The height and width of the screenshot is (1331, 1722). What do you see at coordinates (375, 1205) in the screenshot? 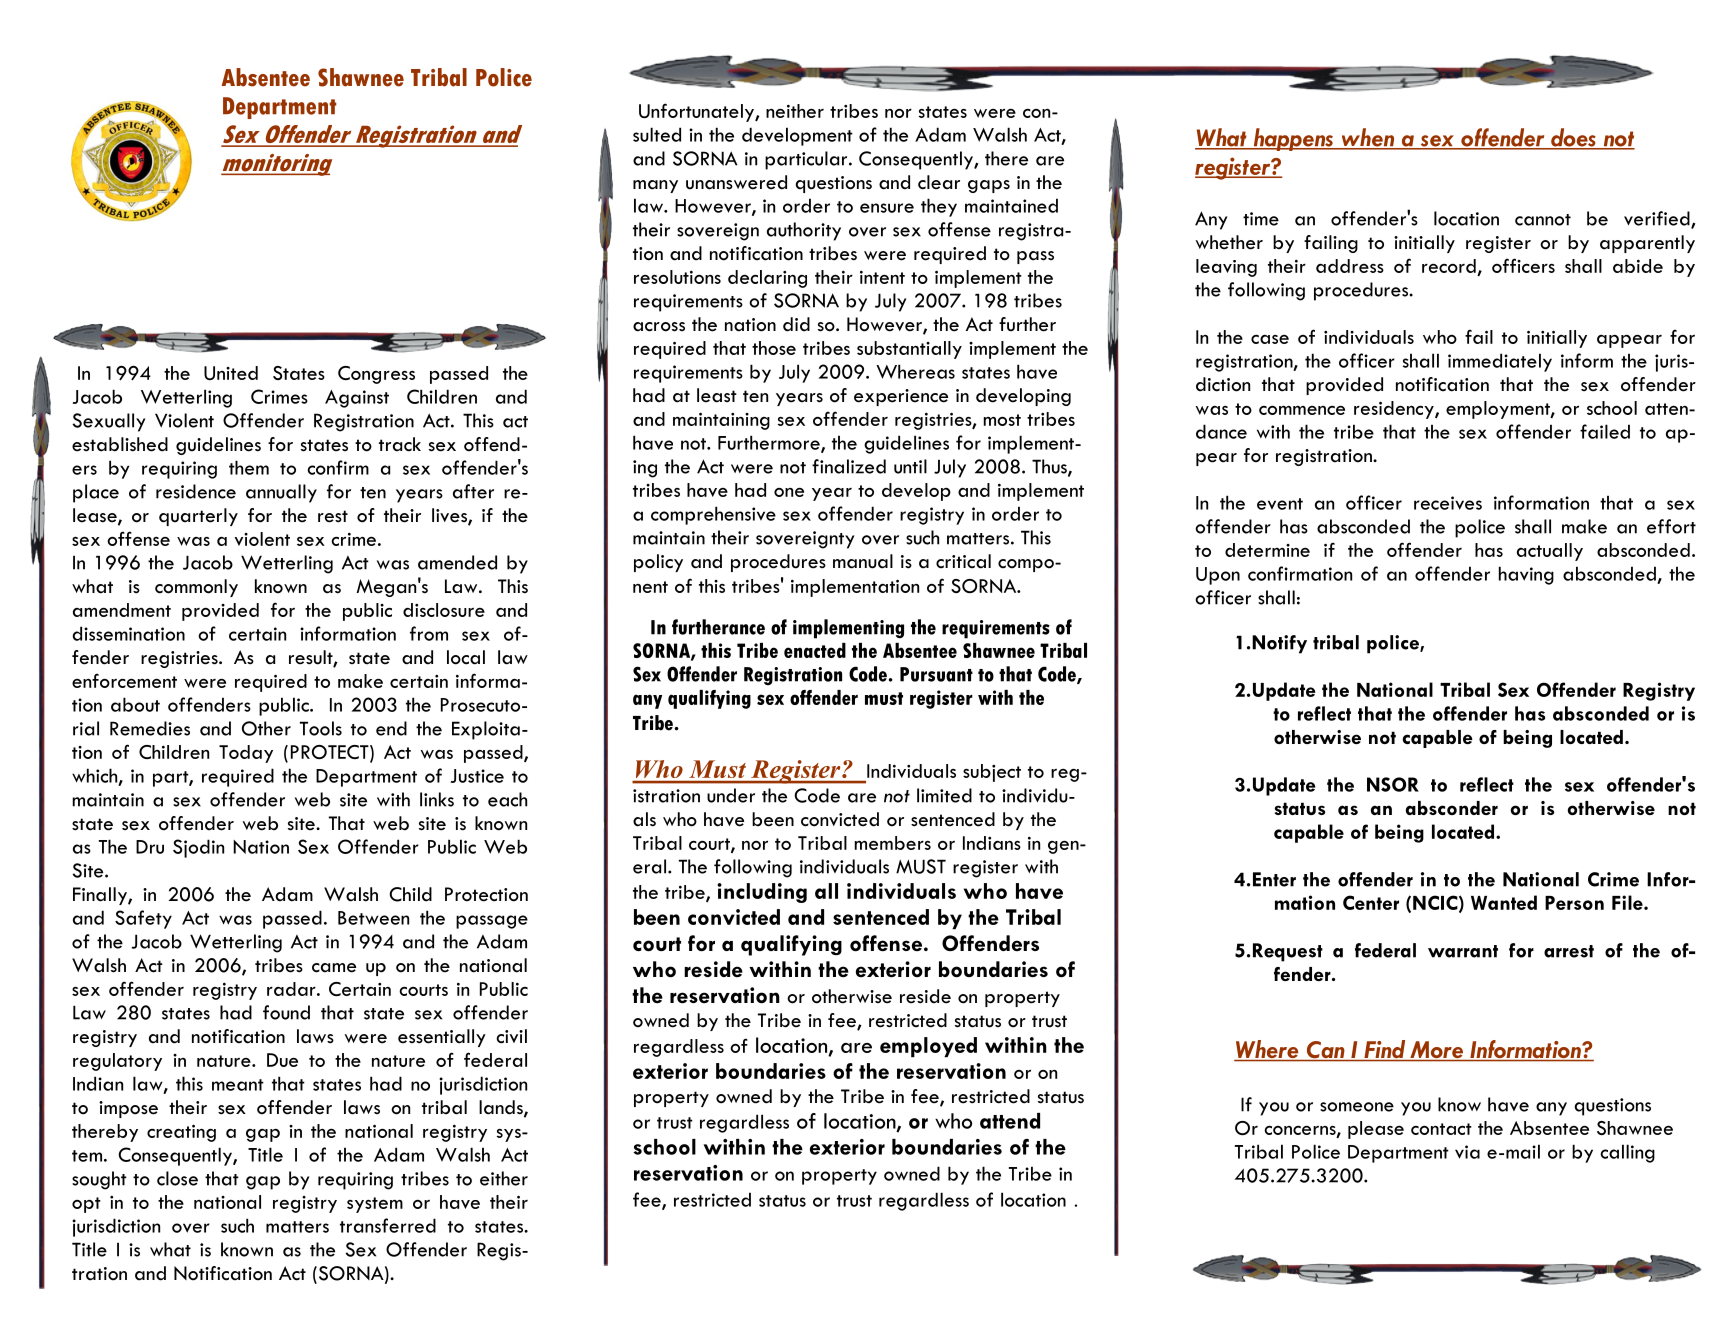
I see `system` at bounding box center [375, 1205].
